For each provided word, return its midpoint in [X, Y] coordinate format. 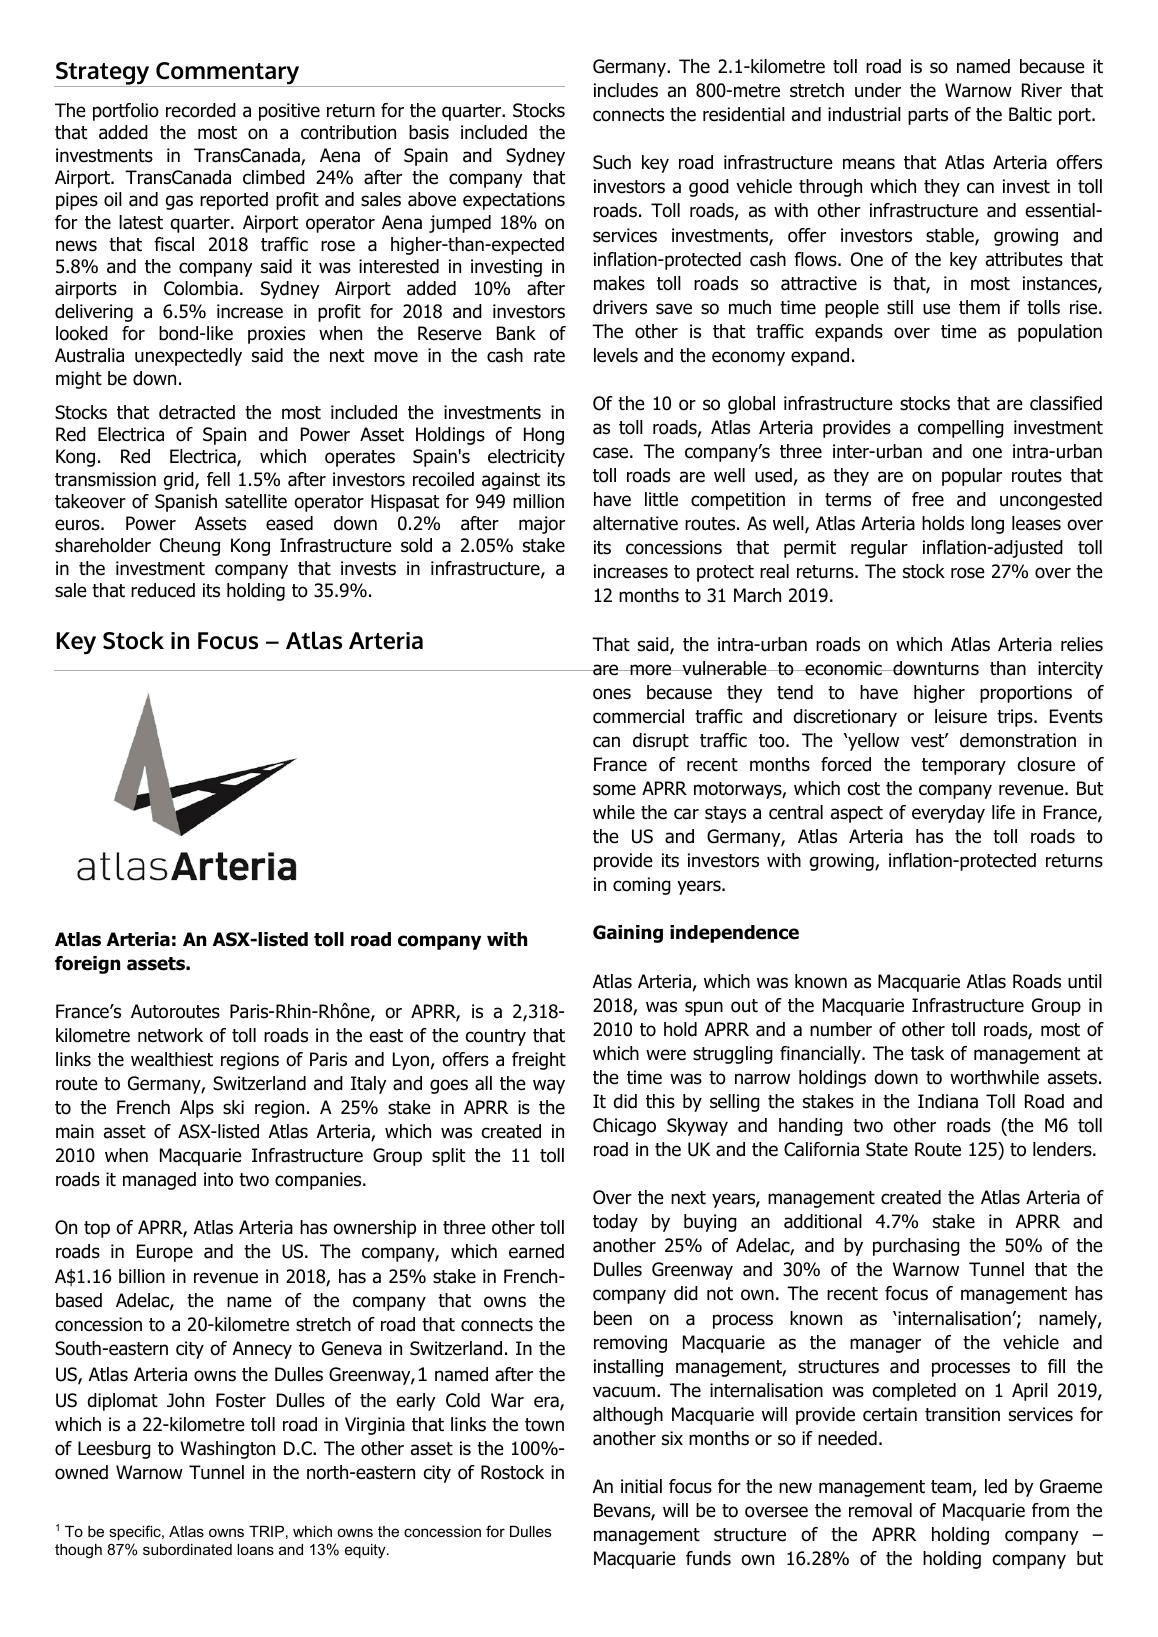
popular [972, 477]
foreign [87, 965]
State [887, 1149]
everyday [948, 814]
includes [626, 90]
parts [928, 116]
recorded [201, 110]
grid [180, 481]
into [218, 1179]
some [614, 790]
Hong [544, 436]
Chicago [624, 1127]
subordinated [187, 1549]
